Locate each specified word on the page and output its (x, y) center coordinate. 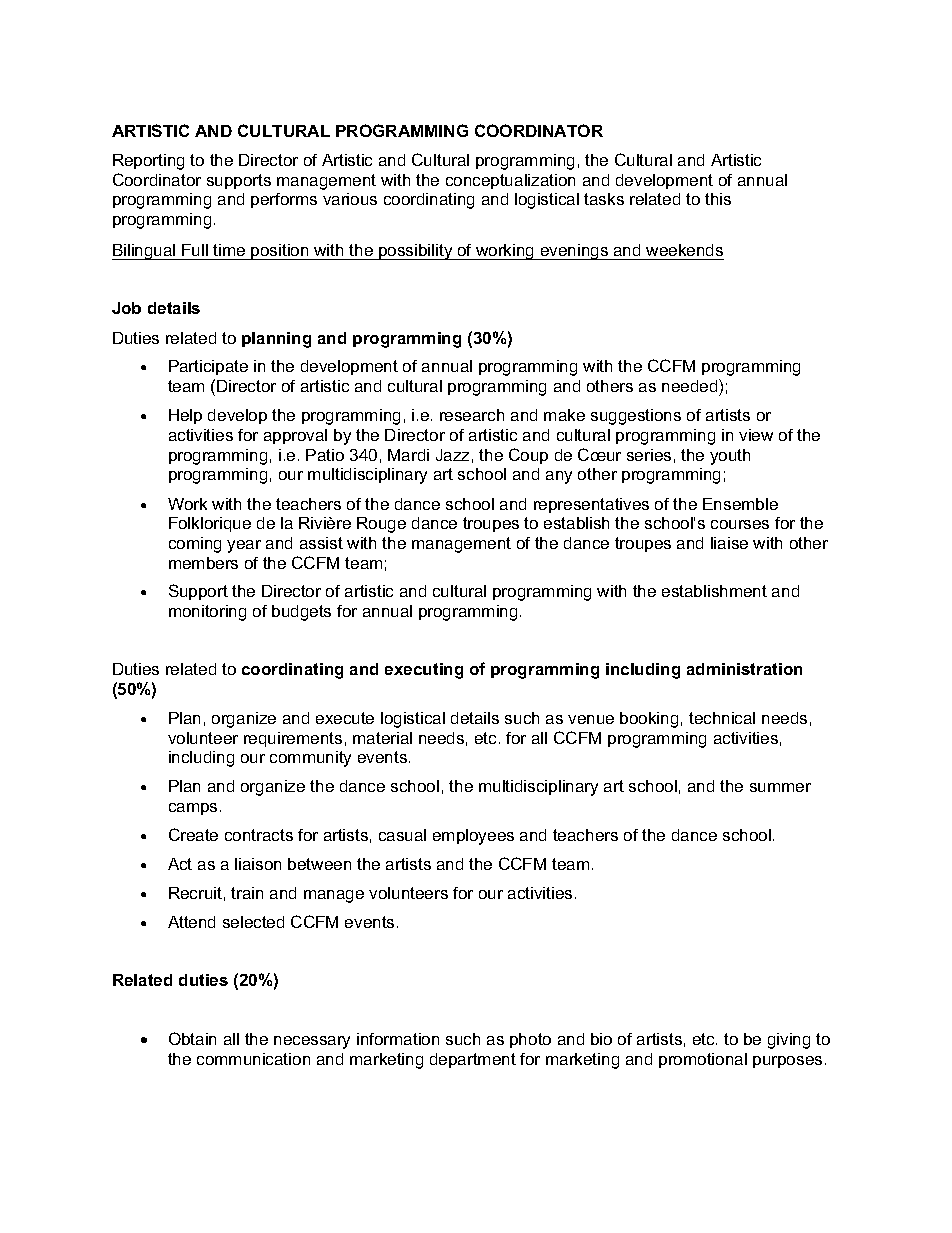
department (473, 1060)
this (718, 199)
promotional (703, 1060)
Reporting (148, 162)
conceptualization (510, 181)
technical (722, 718)
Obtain (192, 1038)
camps (193, 809)
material (382, 738)
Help (185, 416)
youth (730, 457)
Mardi (408, 455)
